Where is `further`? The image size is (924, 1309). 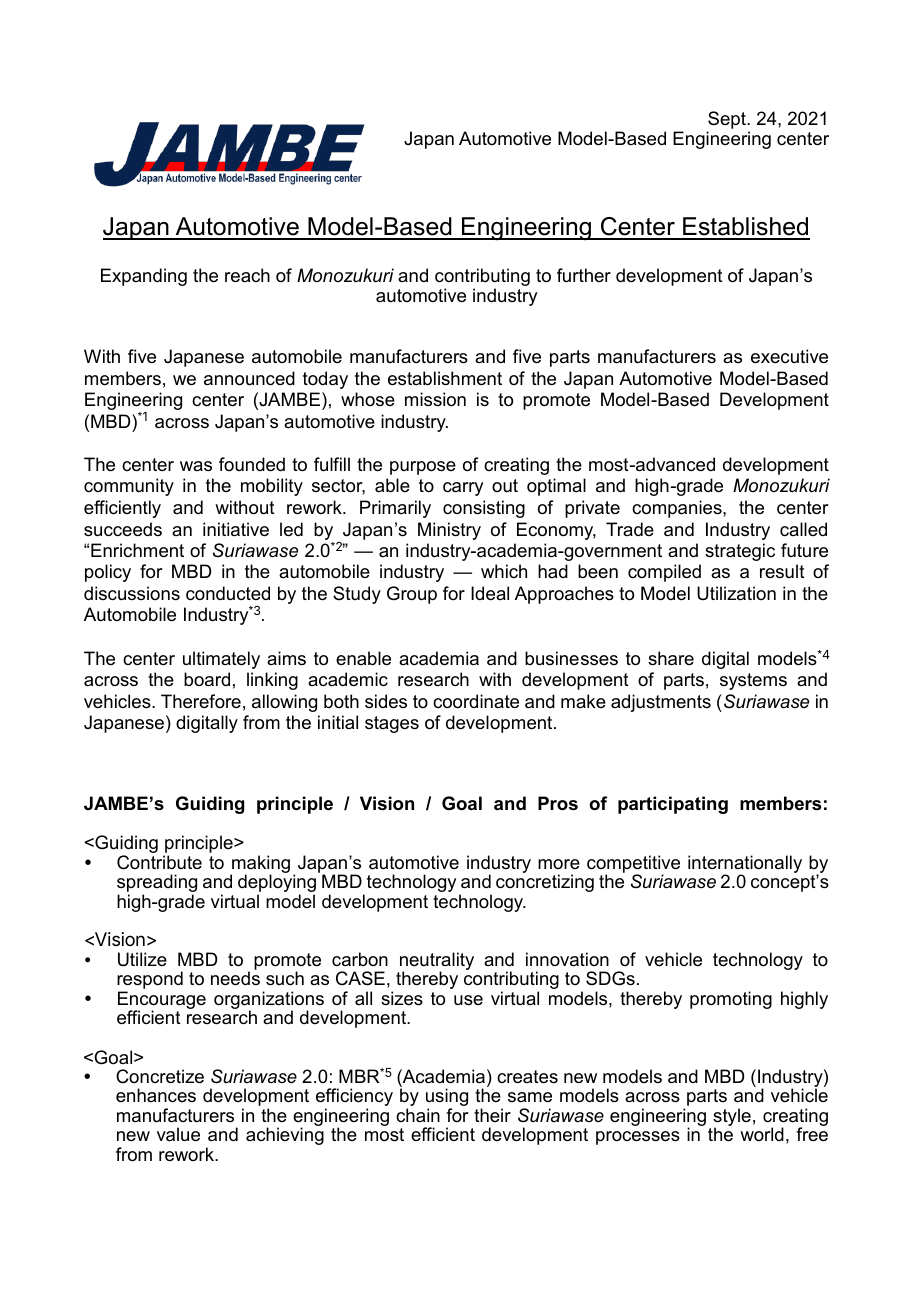
further is located at coordinates (584, 275).
